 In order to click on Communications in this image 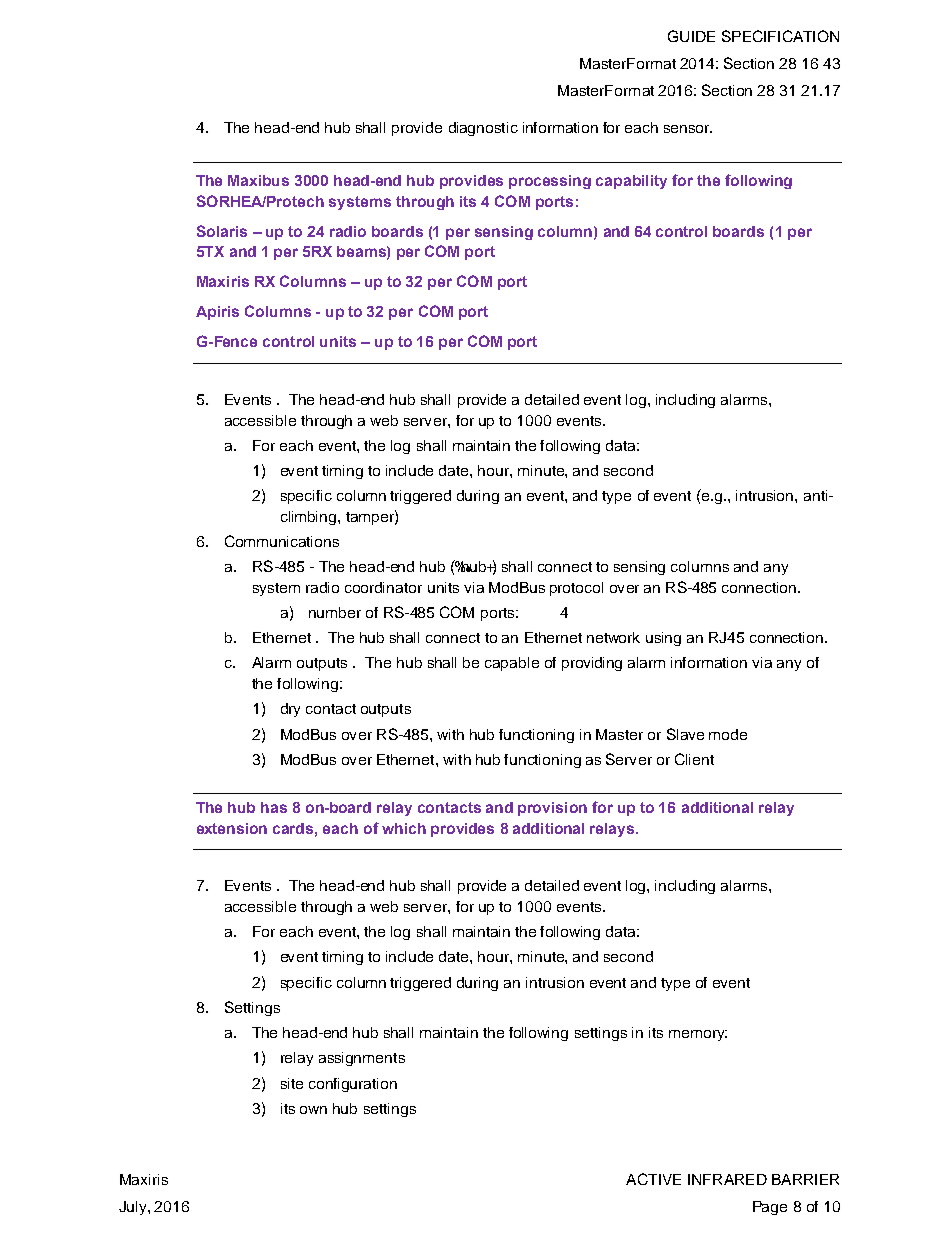, I will do `click(282, 541)`.
